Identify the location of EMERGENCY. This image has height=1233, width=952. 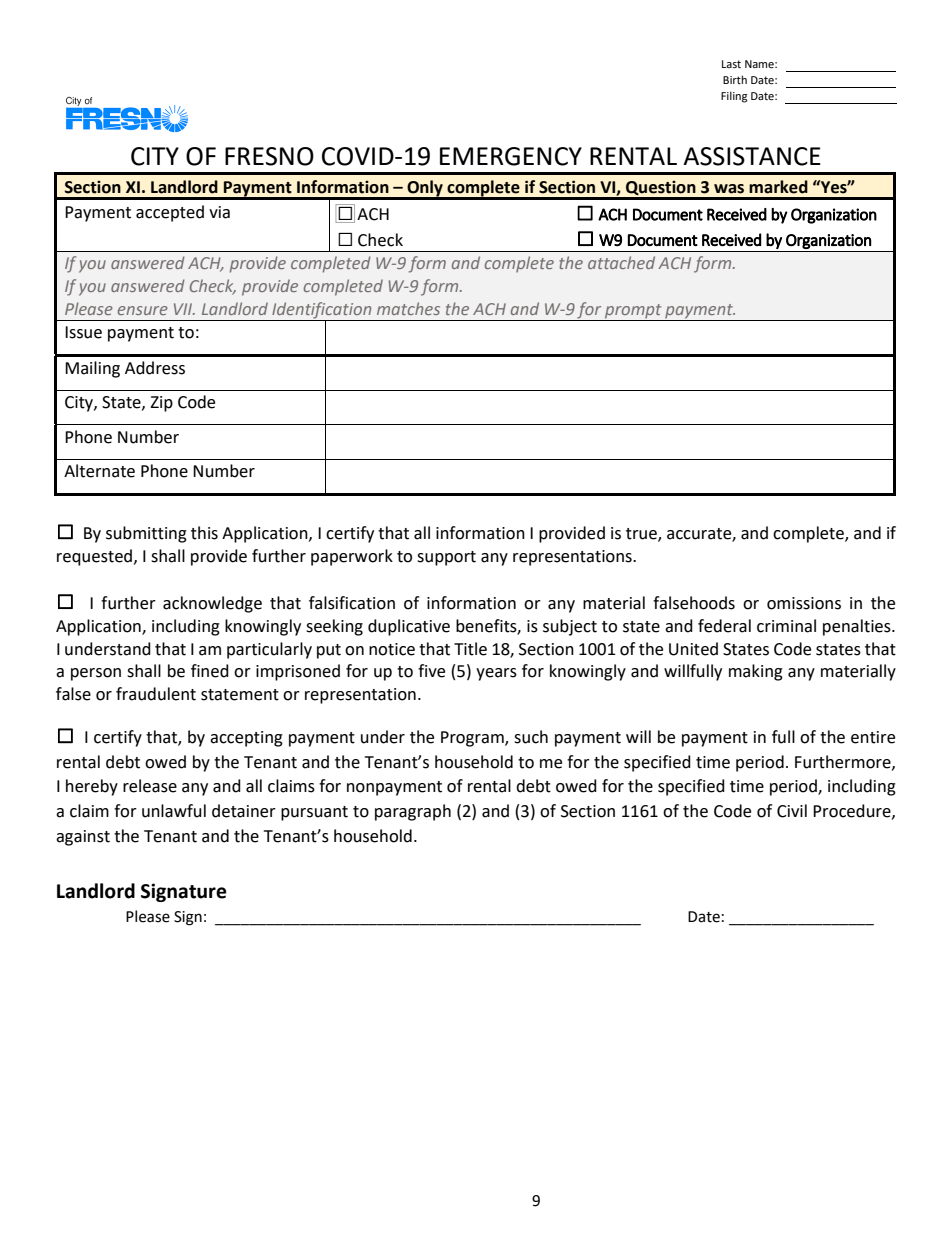
(511, 156).
